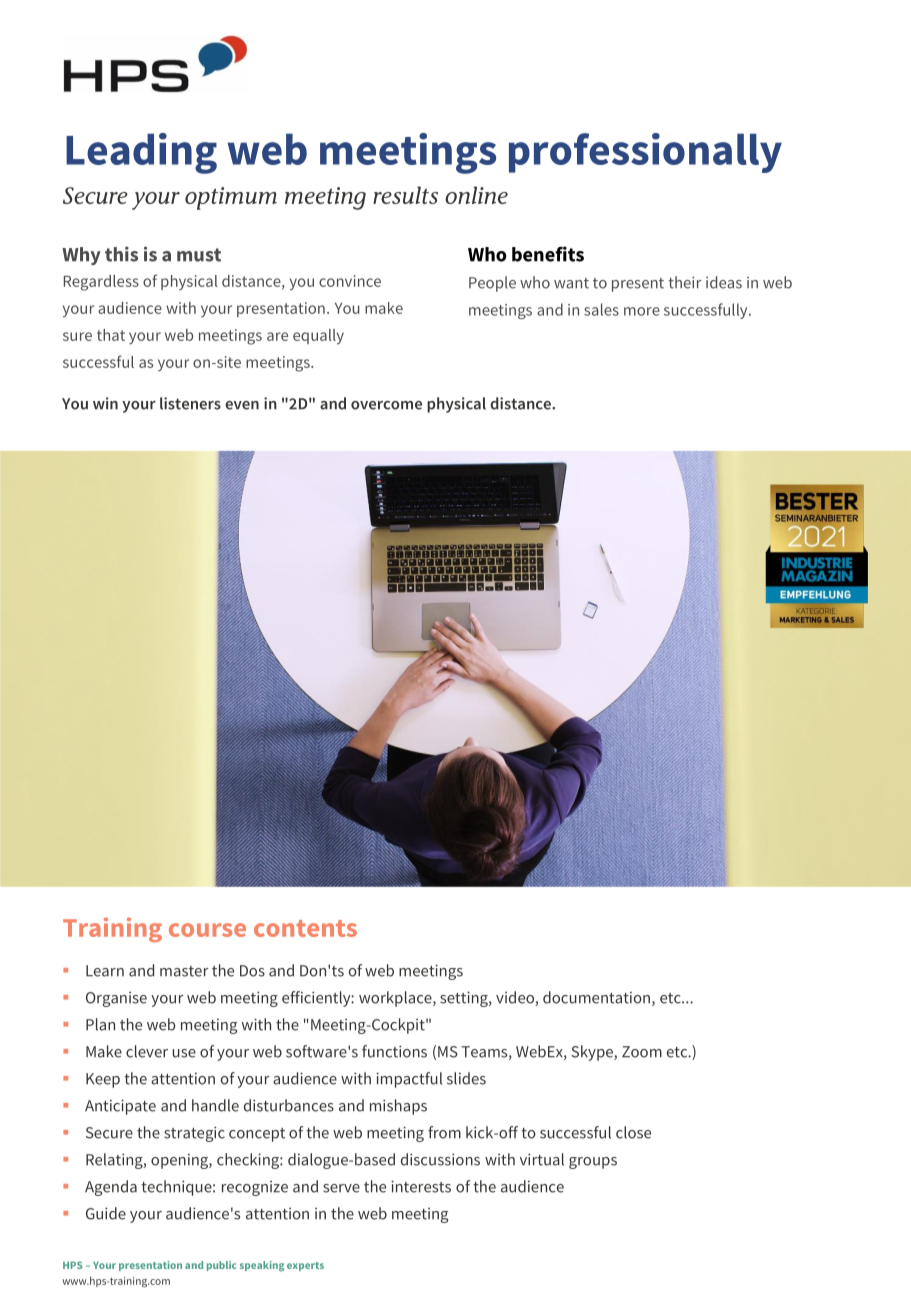 Image resolution: width=911 pixels, height=1316 pixels. Describe the element at coordinates (645, 153) in the screenshot. I see `professionally` at that location.
